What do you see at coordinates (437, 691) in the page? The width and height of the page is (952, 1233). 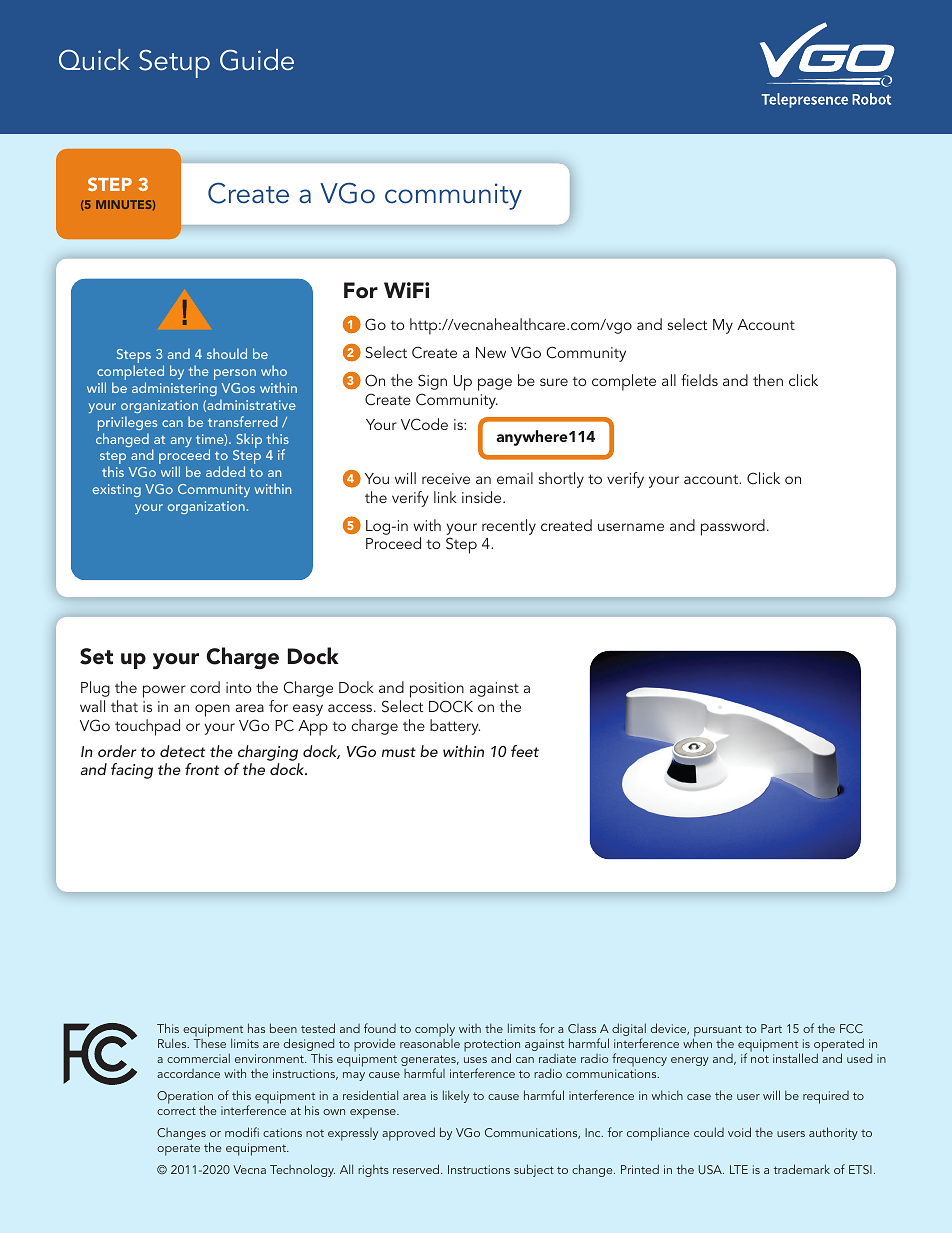 I see `position` at bounding box center [437, 691].
